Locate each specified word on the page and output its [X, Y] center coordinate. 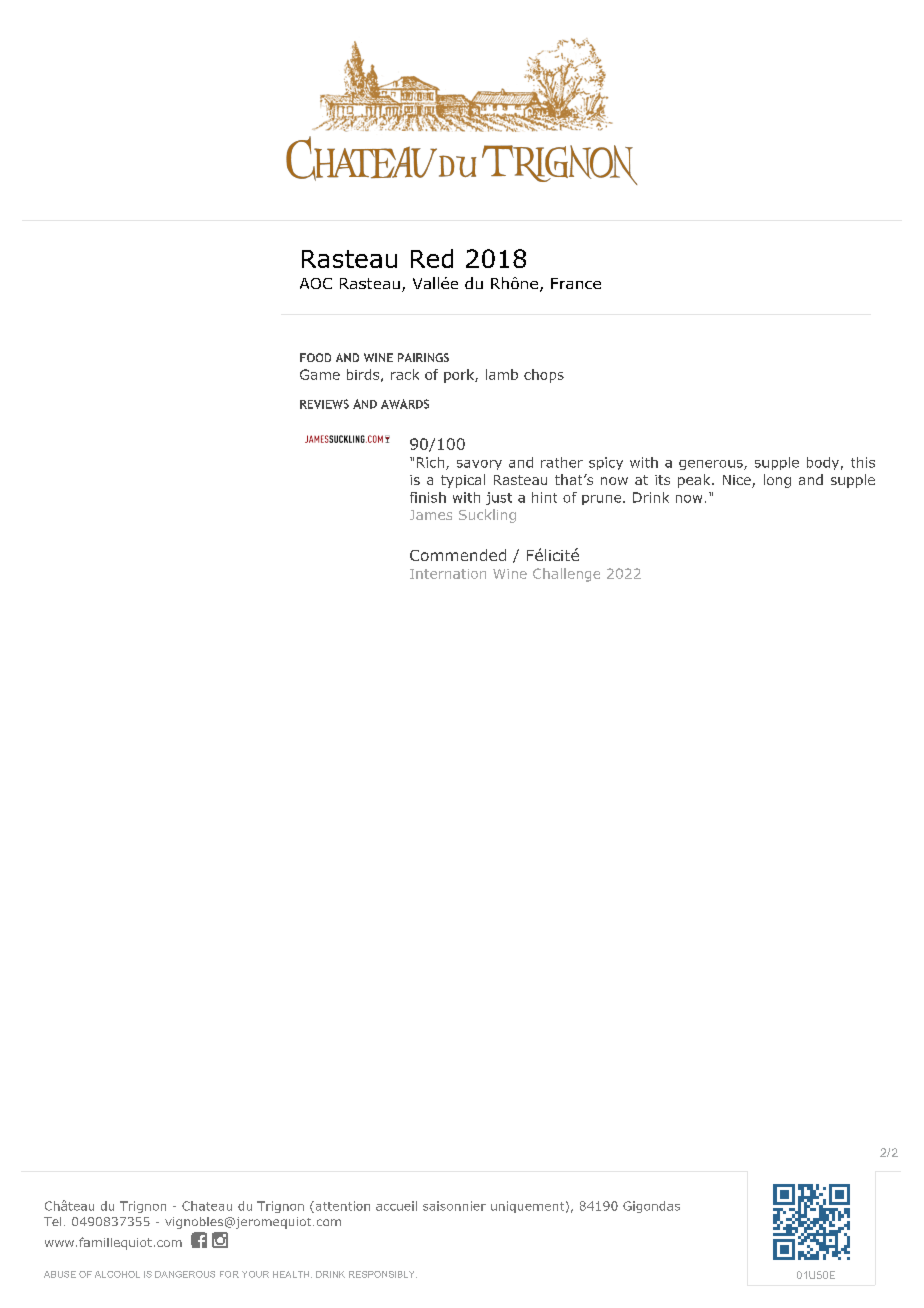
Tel [52, 1221]
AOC [316, 283]
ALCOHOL [117, 1274]
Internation [448, 574]
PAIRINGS [423, 357]
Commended [458, 555]
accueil [396, 1206]
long [777, 481]
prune [603, 500]
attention [341, 1207]
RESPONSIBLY [383, 1274]
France [576, 283]
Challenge [566, 575]
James [431, 515]
